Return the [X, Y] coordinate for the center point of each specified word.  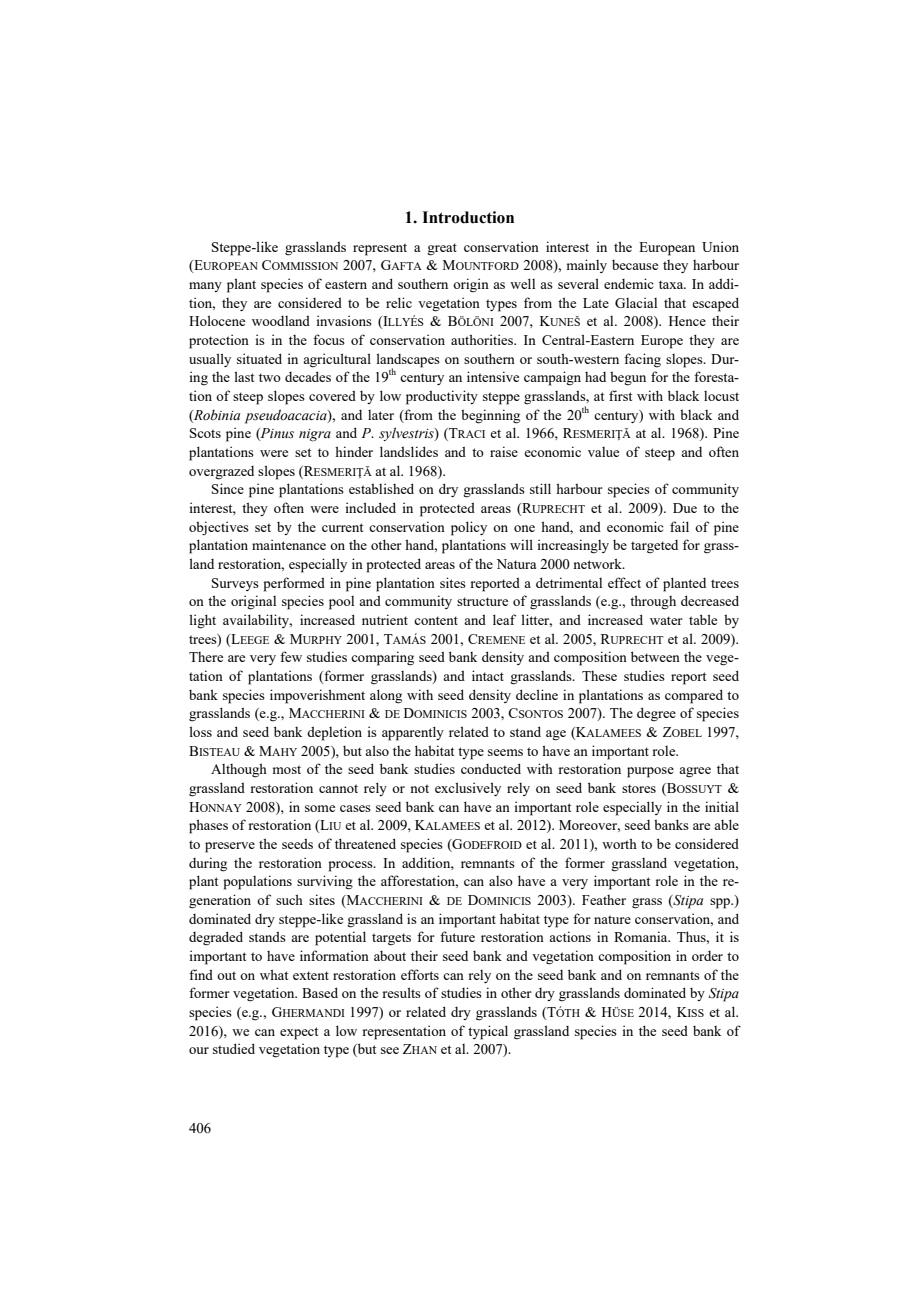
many [205, 287]
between [655, 656]
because [635, 264]
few [291, 656]
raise [504, 451]
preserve [230, 847]
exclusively [468, 789]
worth [619, 843]
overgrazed [221, 473]
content [436, 620]
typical [488, 1032]
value [603, 452]
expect [299, 1033]
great [442, 249]
